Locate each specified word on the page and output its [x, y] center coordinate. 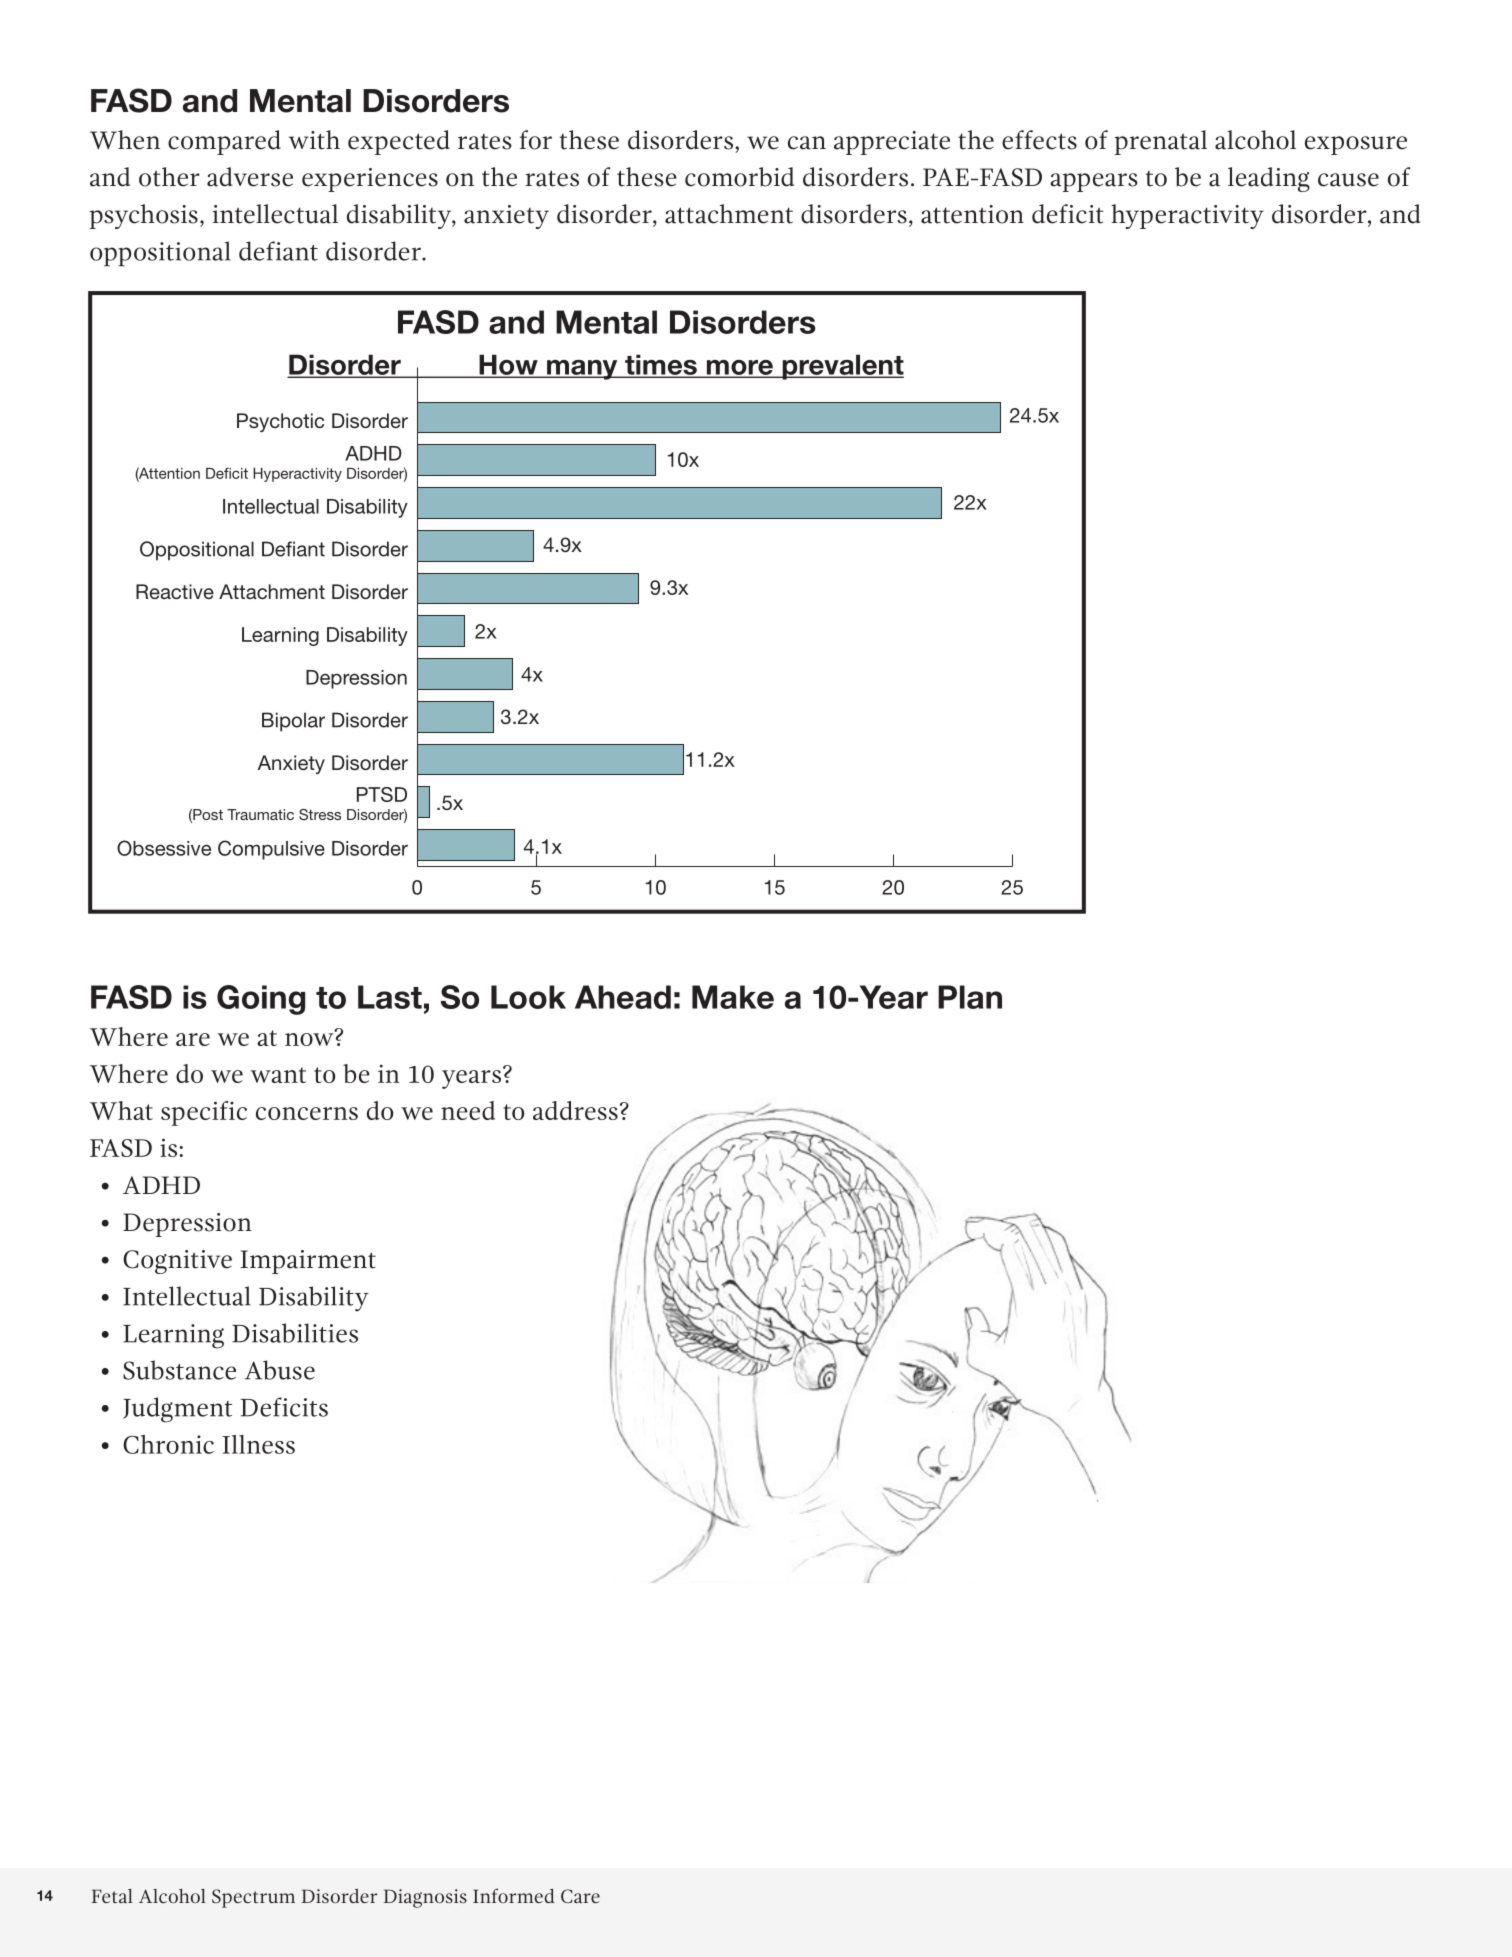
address [575, 1110]
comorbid [739, 177]
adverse [250, 177]
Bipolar [293, 722]
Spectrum [253, 1898]
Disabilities [295, 1333]
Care [580, 1896]
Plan [970, 997]
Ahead [623, 997]
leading [1269, 179]
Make [733, 997]
